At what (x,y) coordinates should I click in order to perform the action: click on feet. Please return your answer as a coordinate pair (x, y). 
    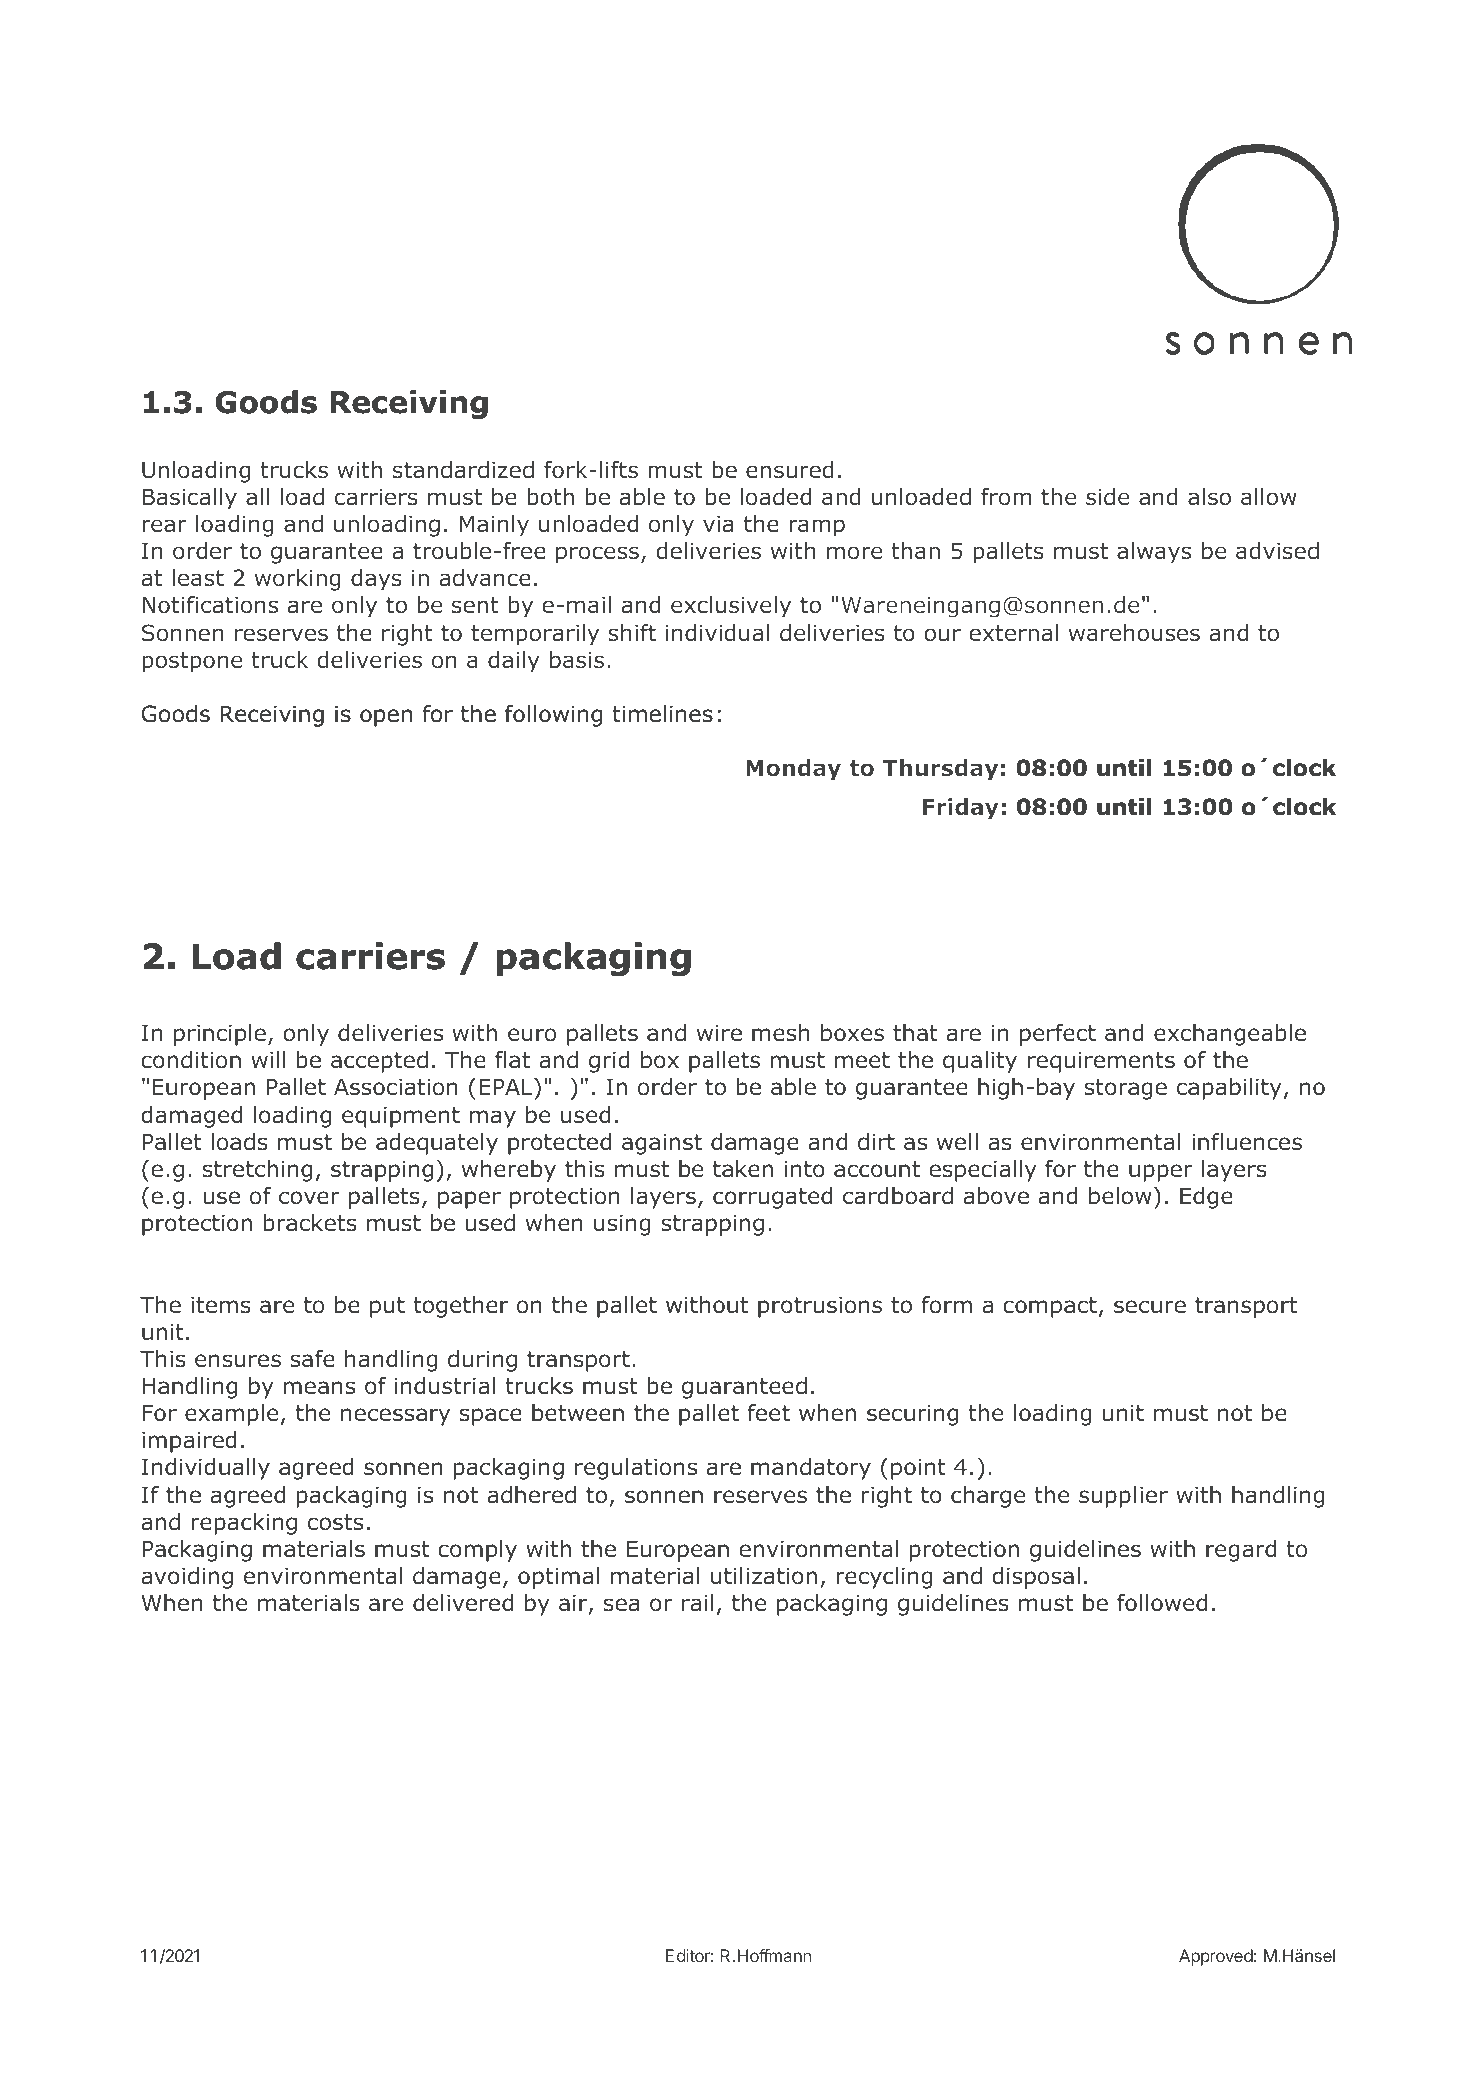
    Looking at the image, I should click on (768, 1413).
